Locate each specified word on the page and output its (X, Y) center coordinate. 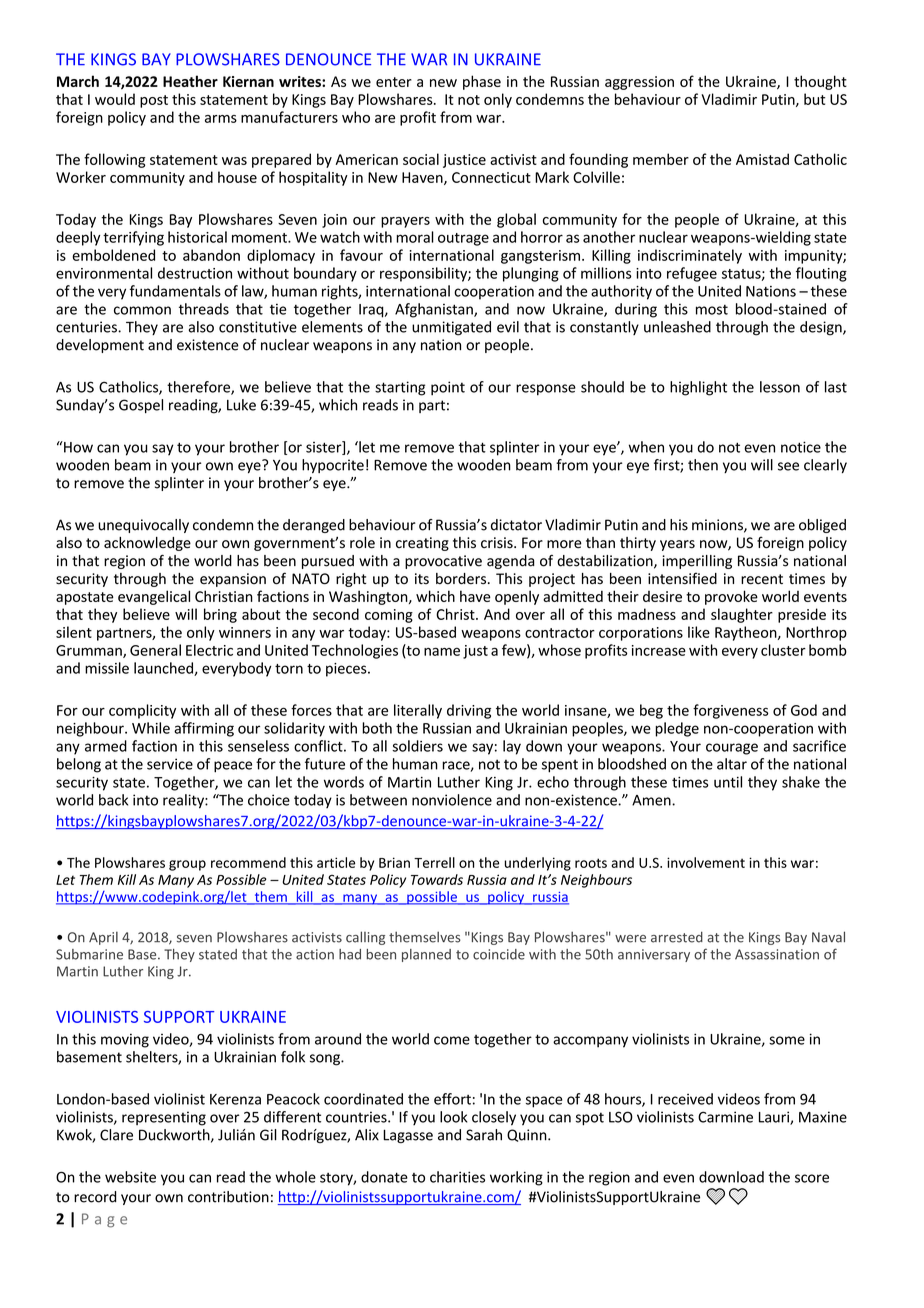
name (442, 651)
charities (457, 1177)
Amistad (762, 159)
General (155, 650)
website (130, 1177)
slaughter (742, 615)
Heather (190, 81)
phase (482, 82)
